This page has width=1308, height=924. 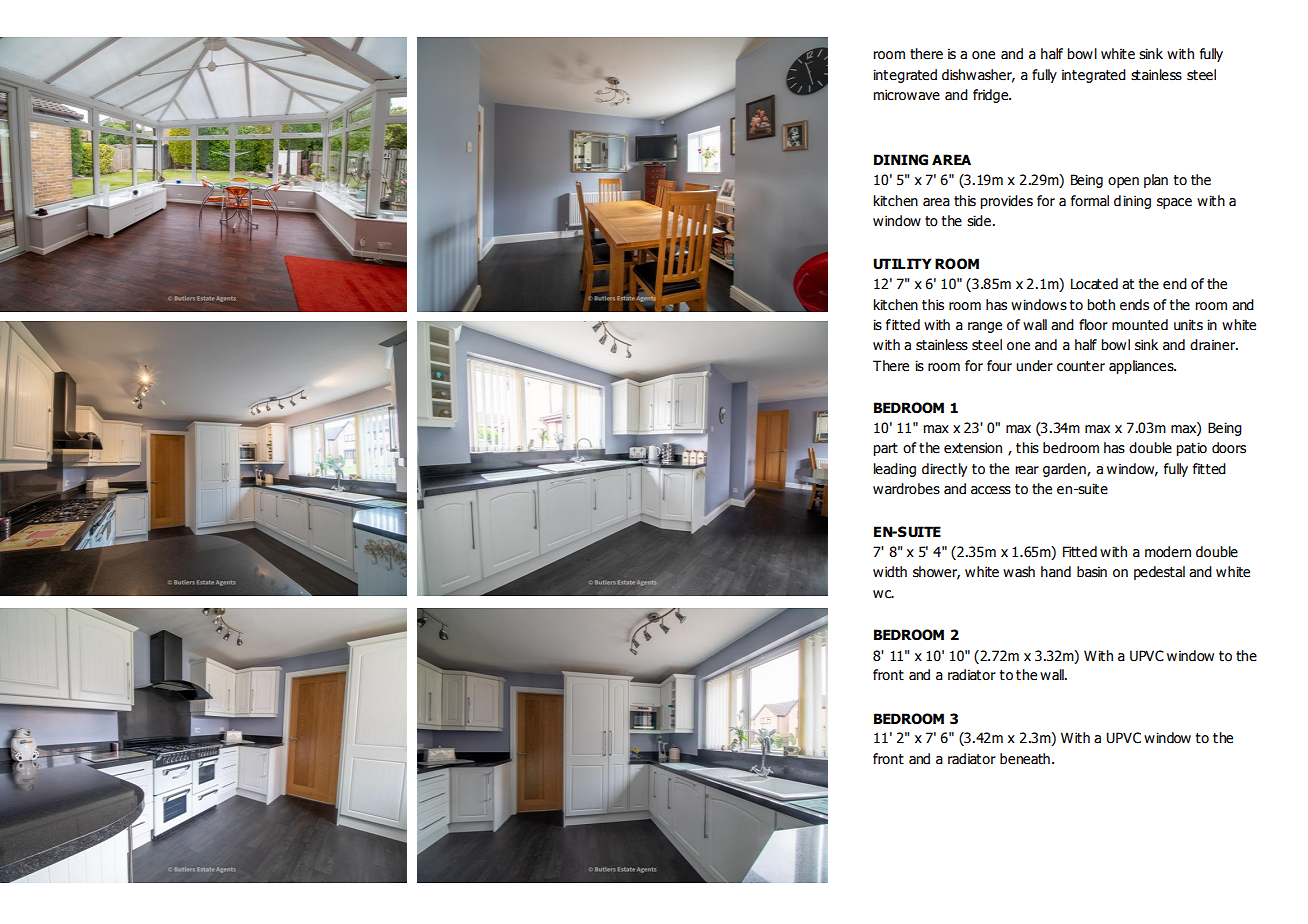 What do you see at coordinates (1025, 759) in the page?
I see `beneath` at bounding box center [1025, 759].
